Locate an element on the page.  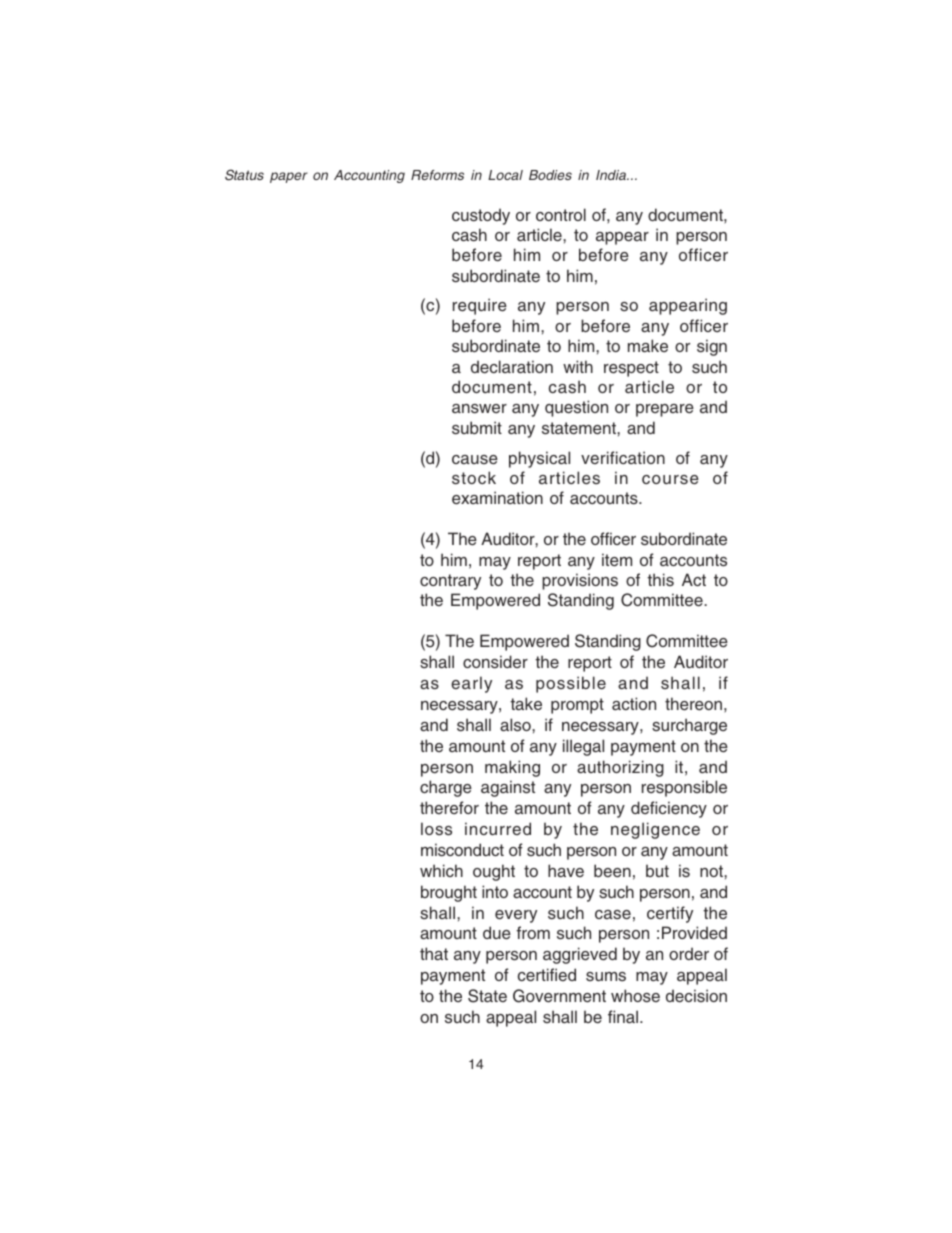
physical is located at coordinates (539, 459).
